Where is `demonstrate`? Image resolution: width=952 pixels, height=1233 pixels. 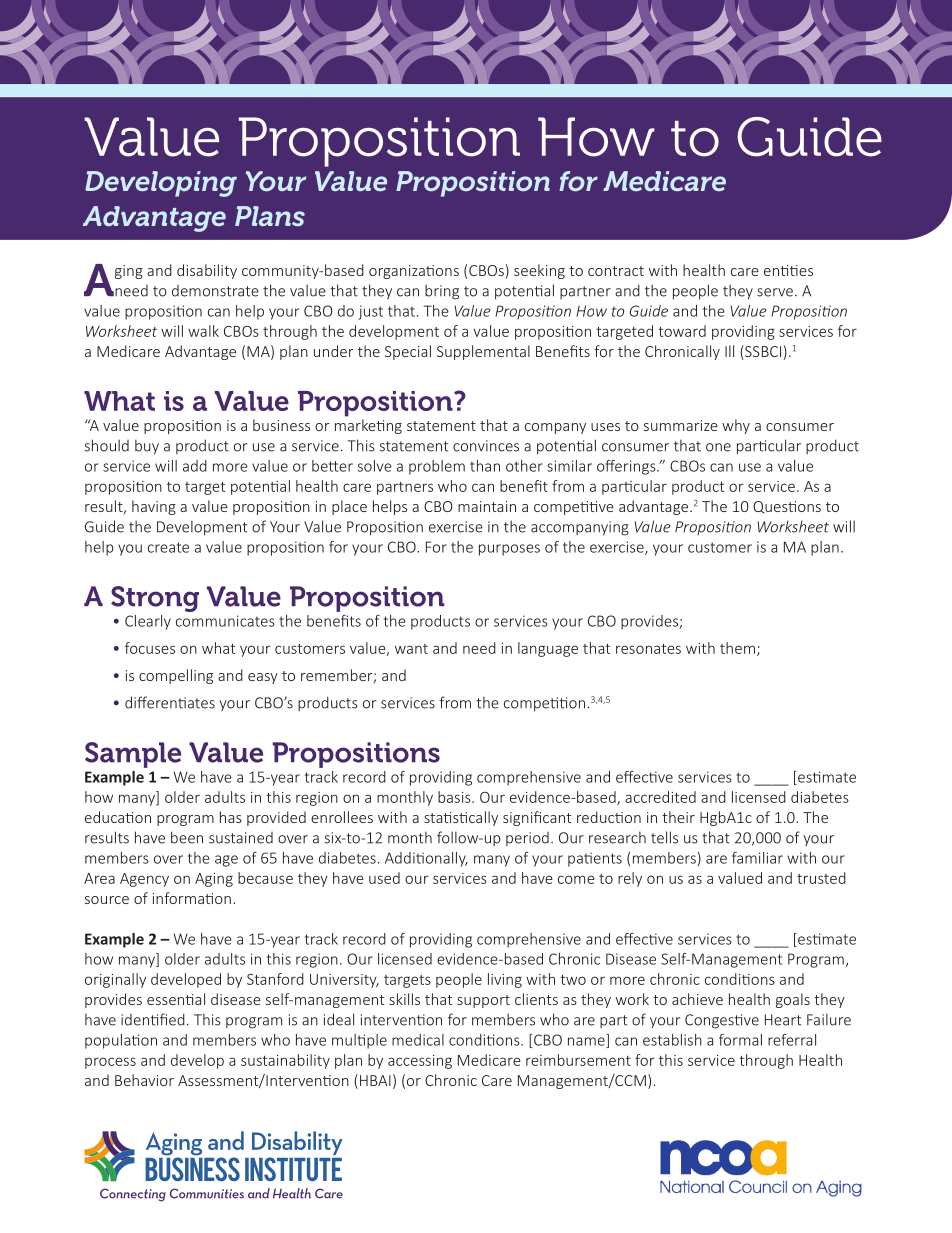
demonstrate is located at coordinates (215, 291).
